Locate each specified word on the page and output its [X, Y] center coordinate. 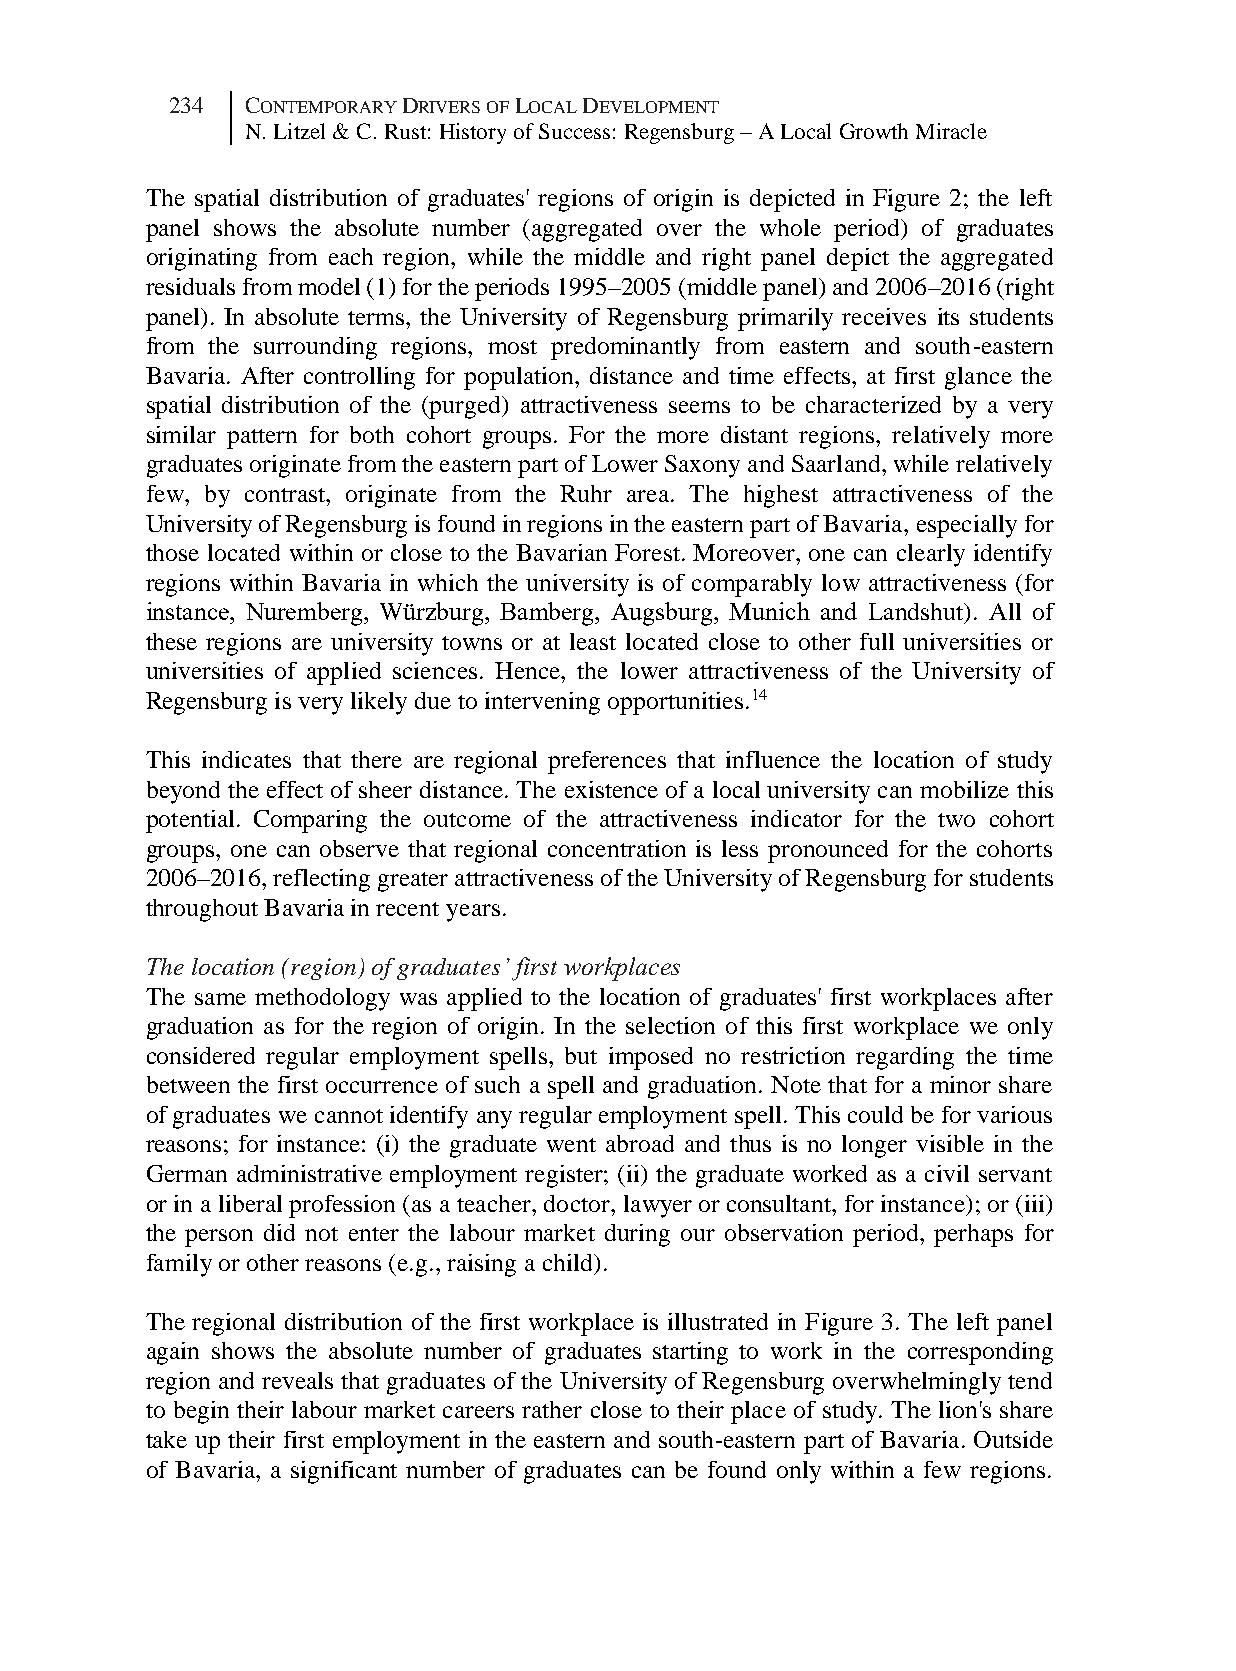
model [329, 286]
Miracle [951, 131]
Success [574, 131]
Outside [1013, 1439]
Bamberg [548, 614]
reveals [297, 1380]
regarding [905, 1058]
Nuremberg [305, 614]
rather [552, 1409]
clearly [931, 555]
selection [670, 1025]
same [220, 999]
